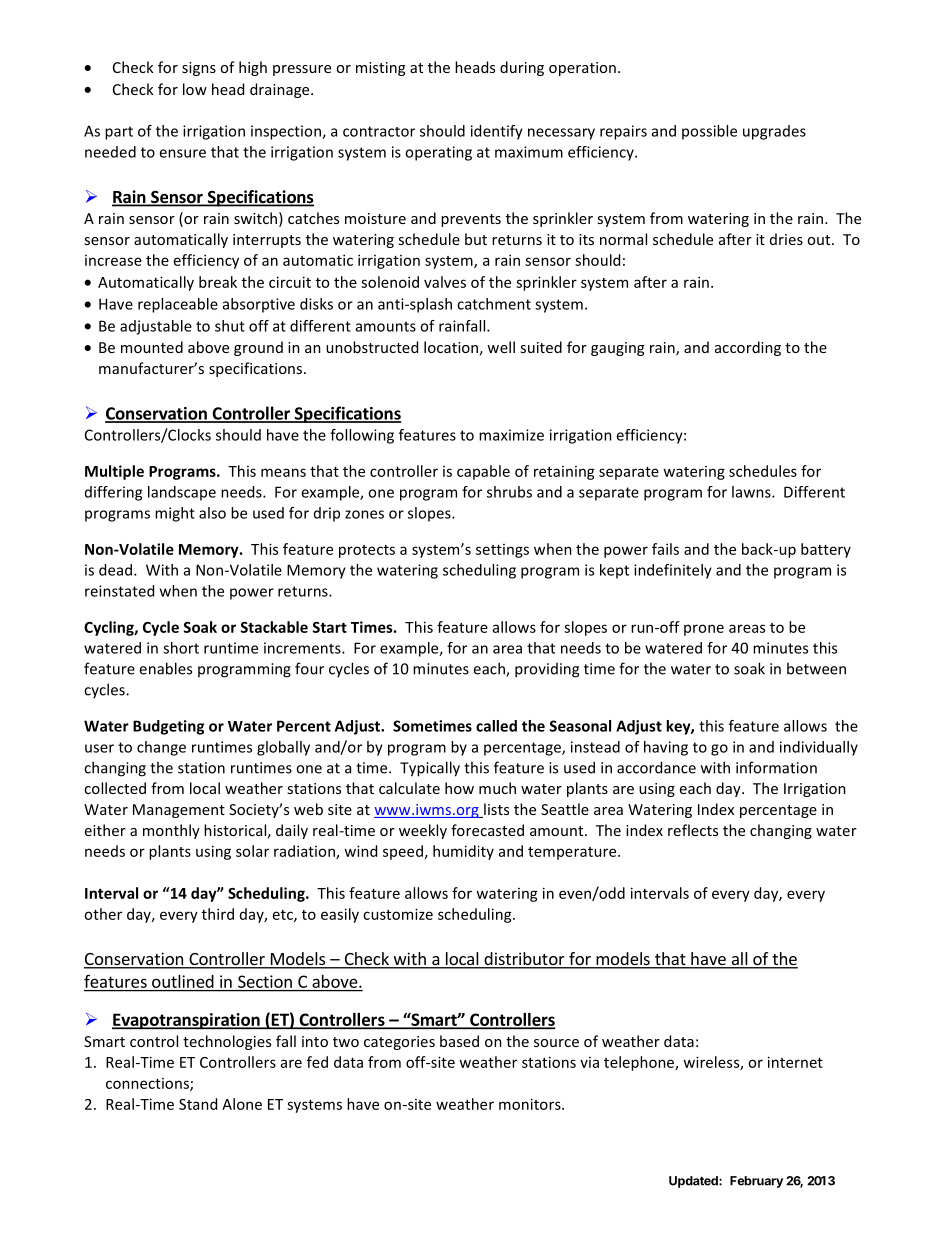 The width and height of the screenshot is (952, 1233). I want to click on capable, so click(483, 472).
